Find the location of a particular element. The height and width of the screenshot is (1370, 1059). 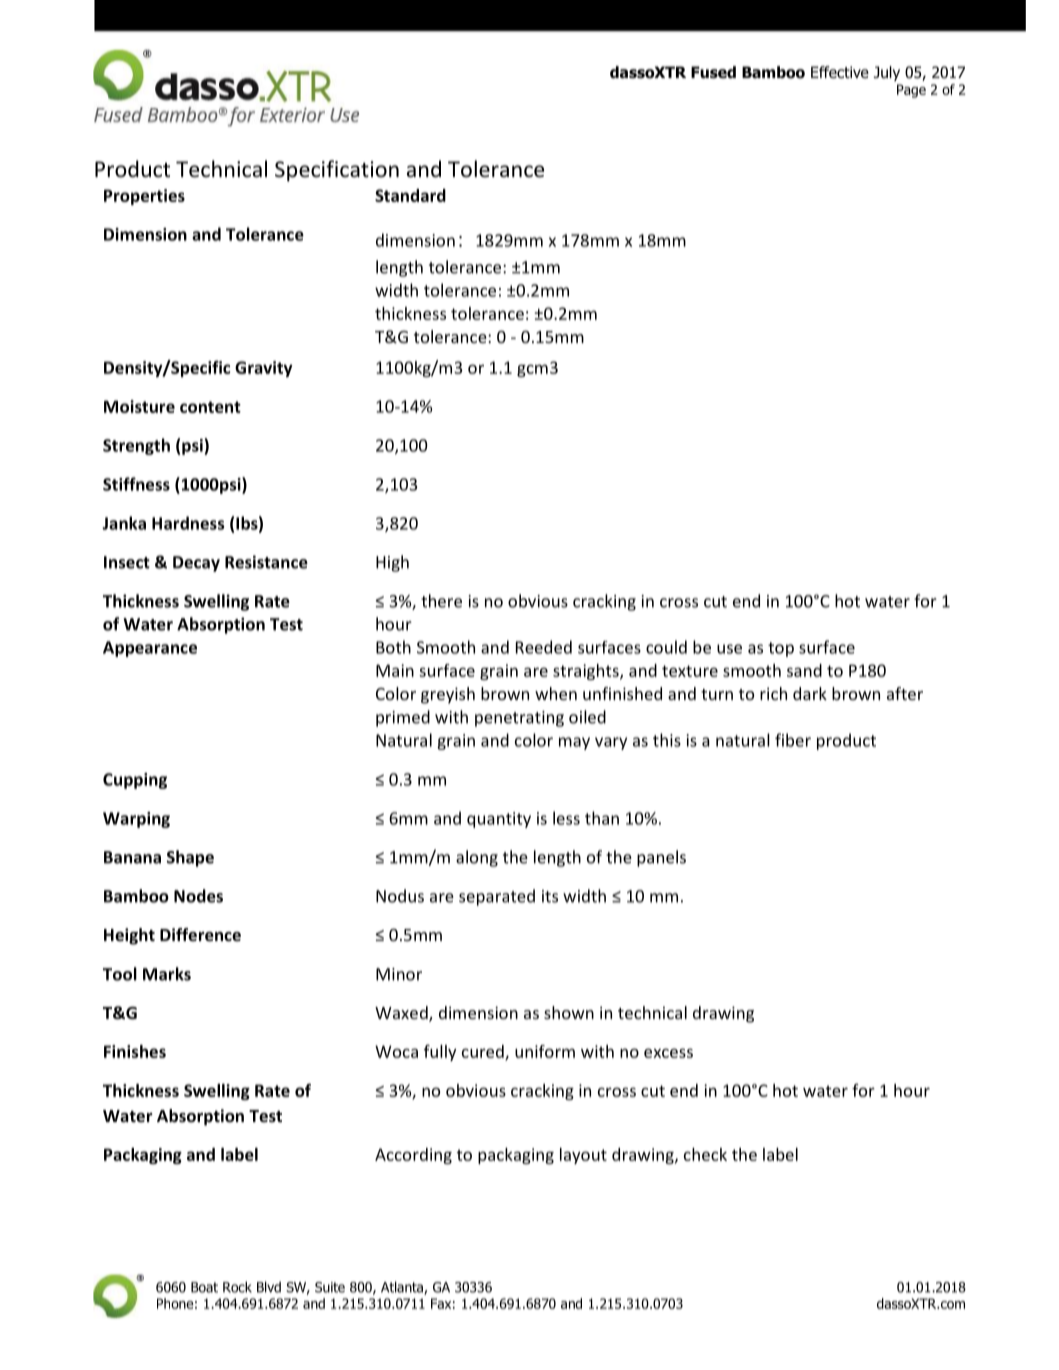

sand is located at coordinates (804, 670).
